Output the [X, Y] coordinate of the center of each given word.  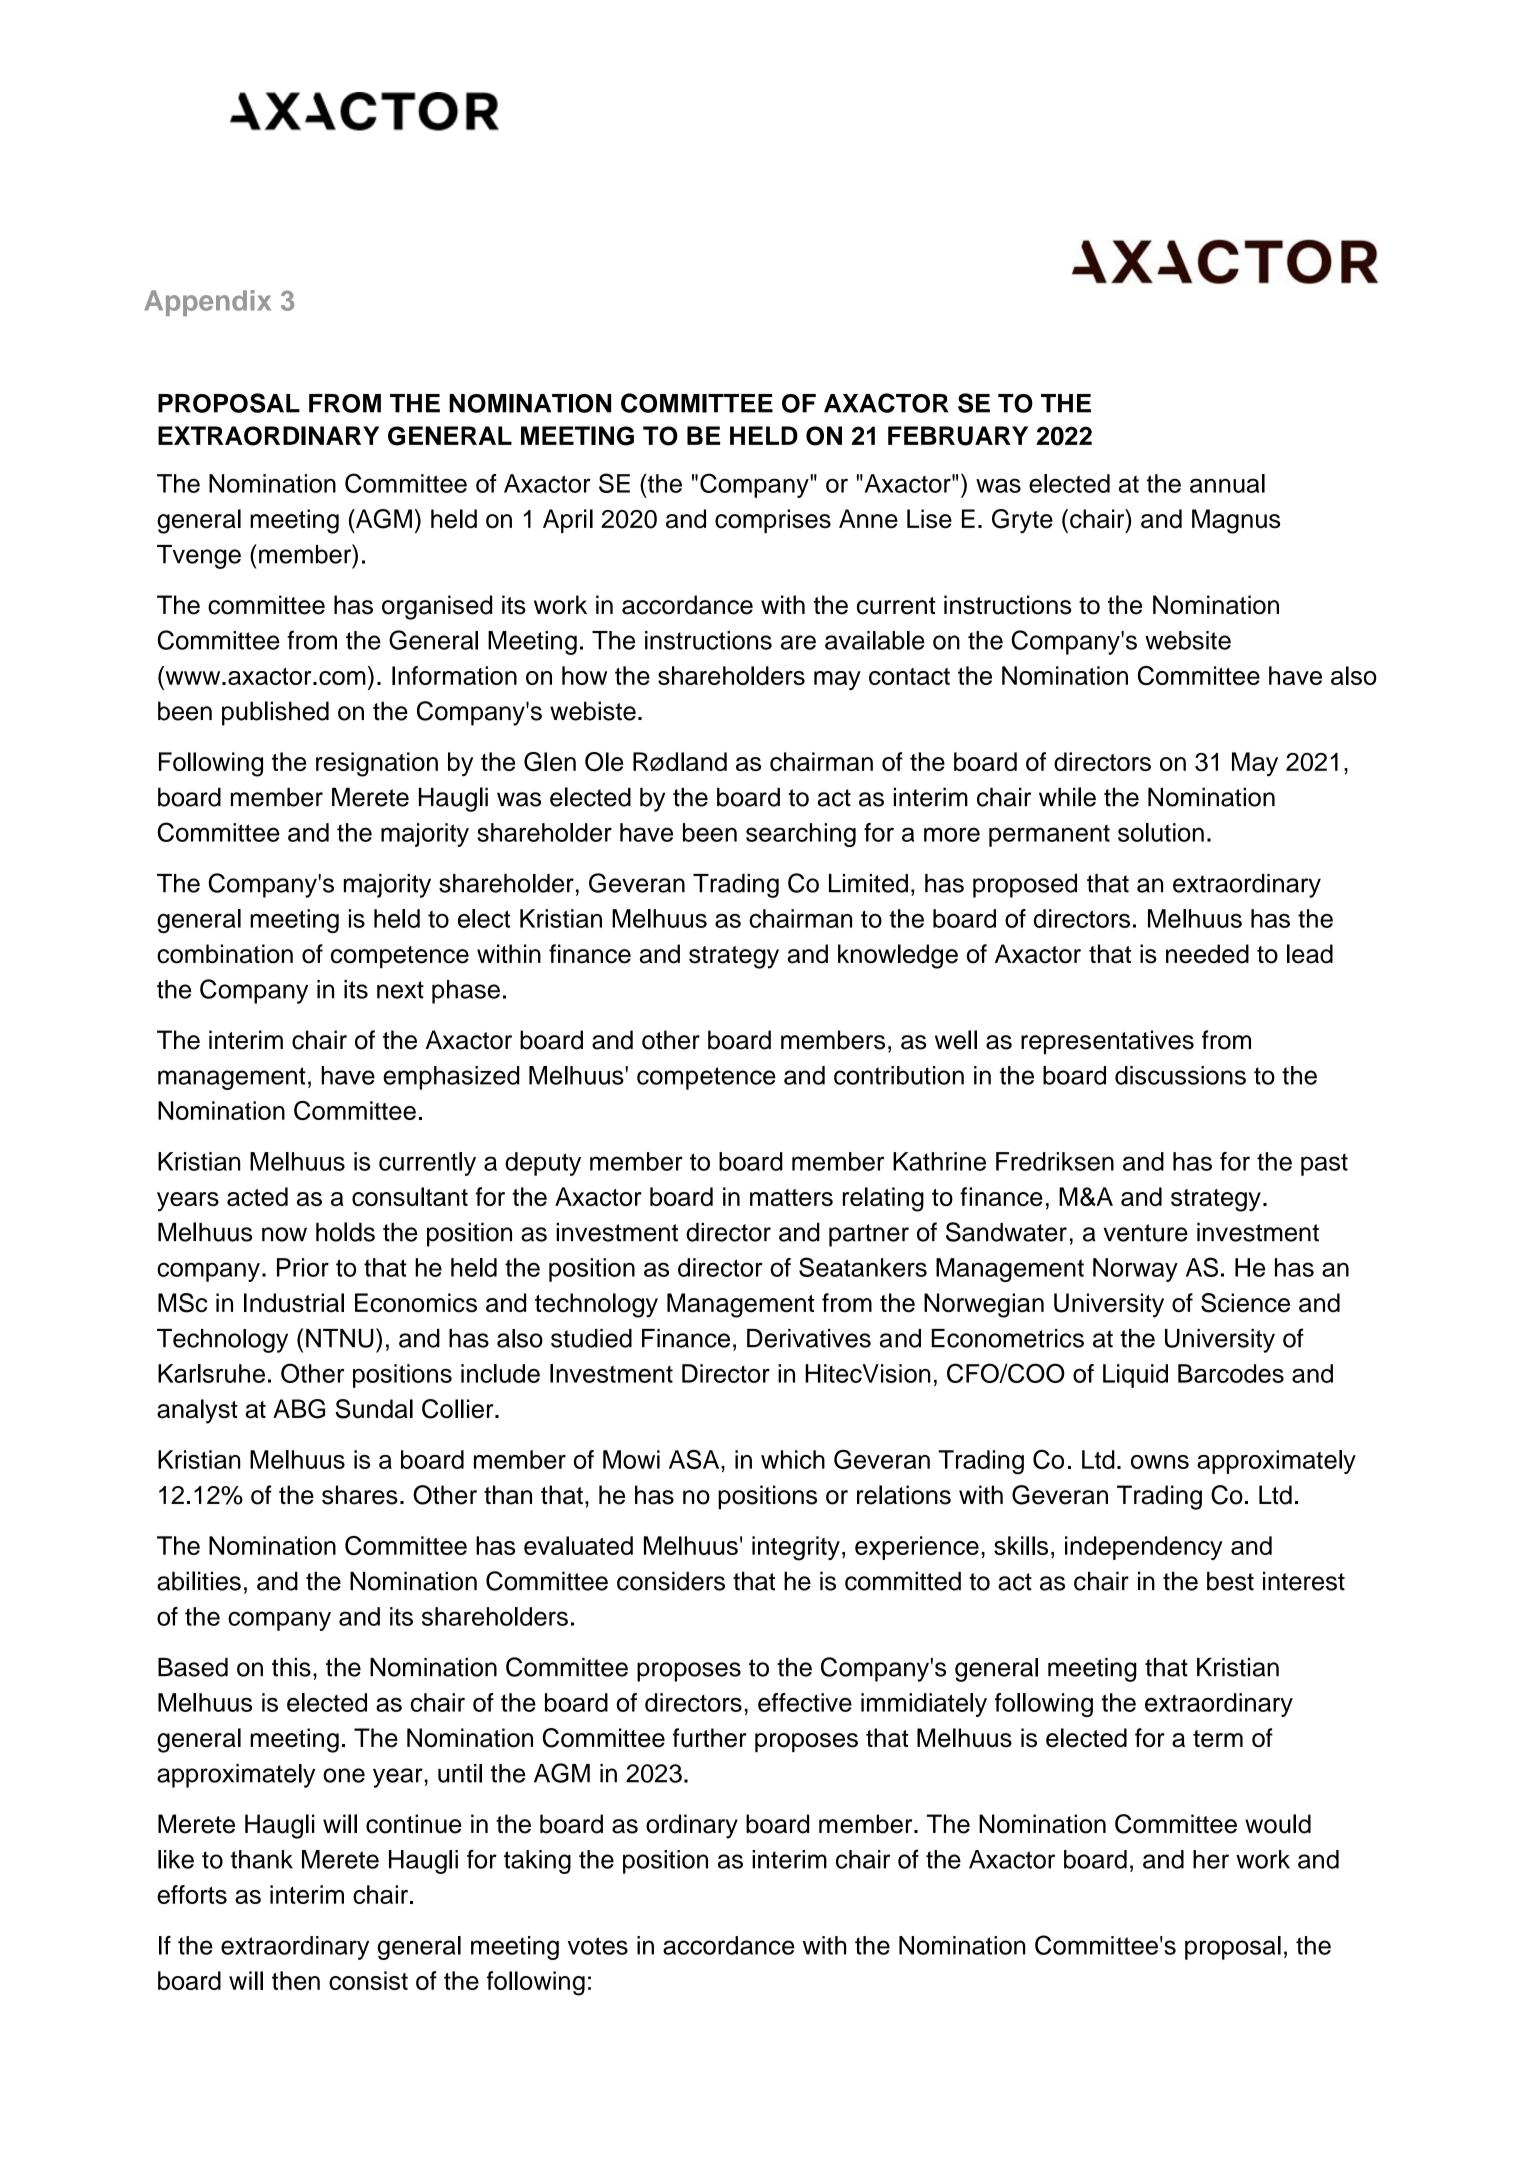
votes [598, 1946]
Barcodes [1231, 1373]
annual [1227, 483]
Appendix [207, 303]
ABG [299, 1409]
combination [225, 954]
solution [1161, 832]
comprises [773, 521]
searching [801, 835]
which [793, 1459]
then [296, 1980]
